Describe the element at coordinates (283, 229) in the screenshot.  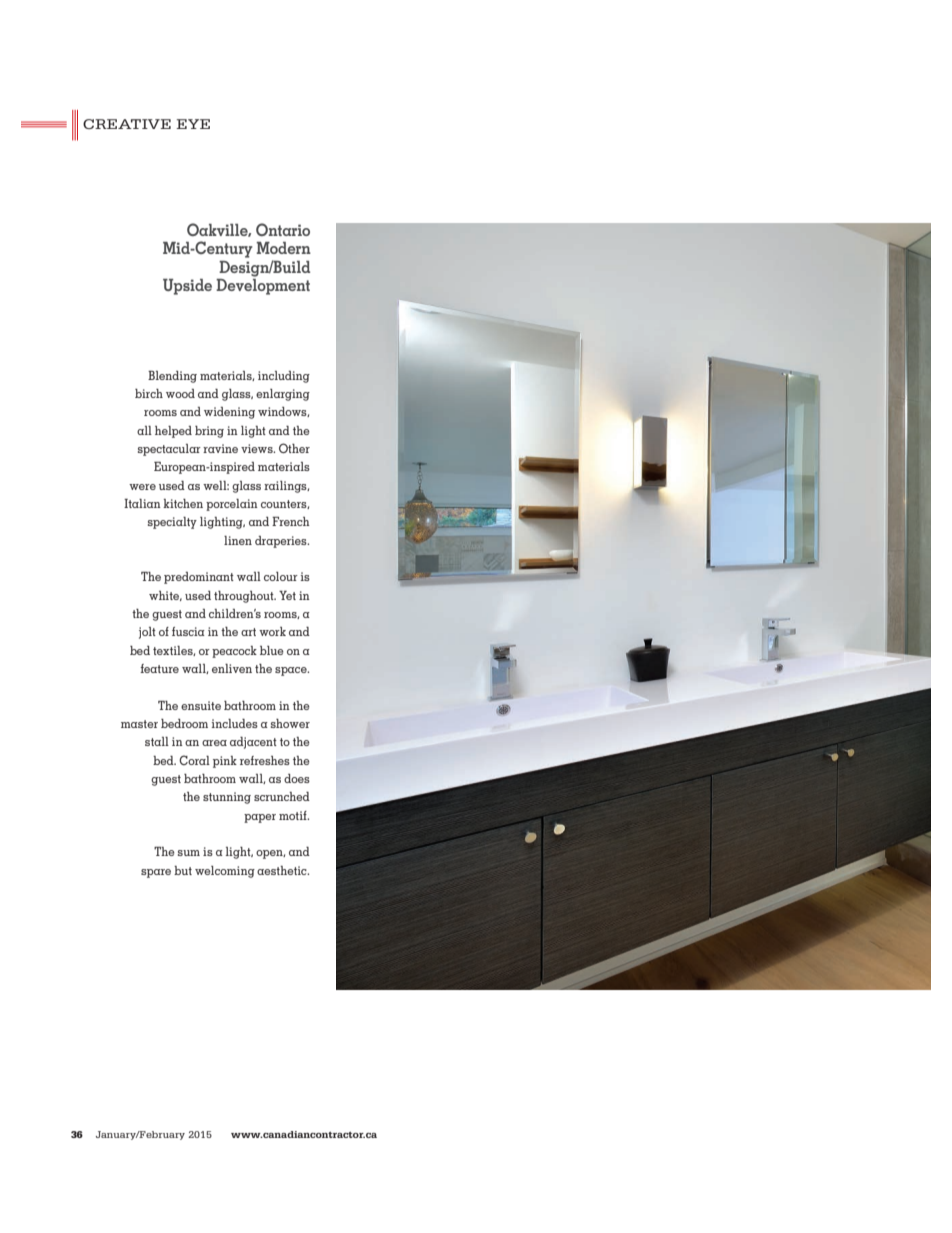
I see `Ontario` at that location.
